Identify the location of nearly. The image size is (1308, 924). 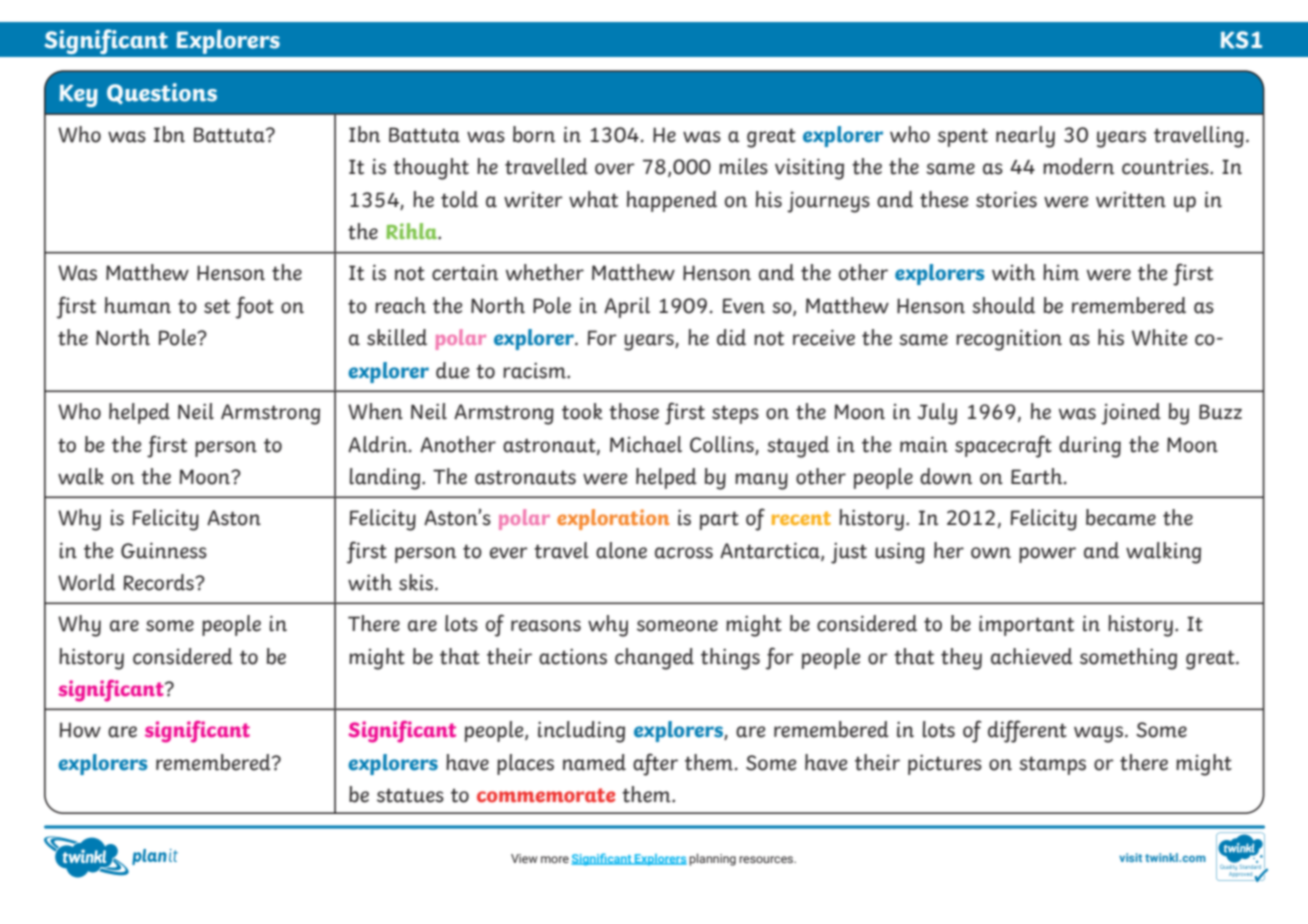
(1025, 137).
